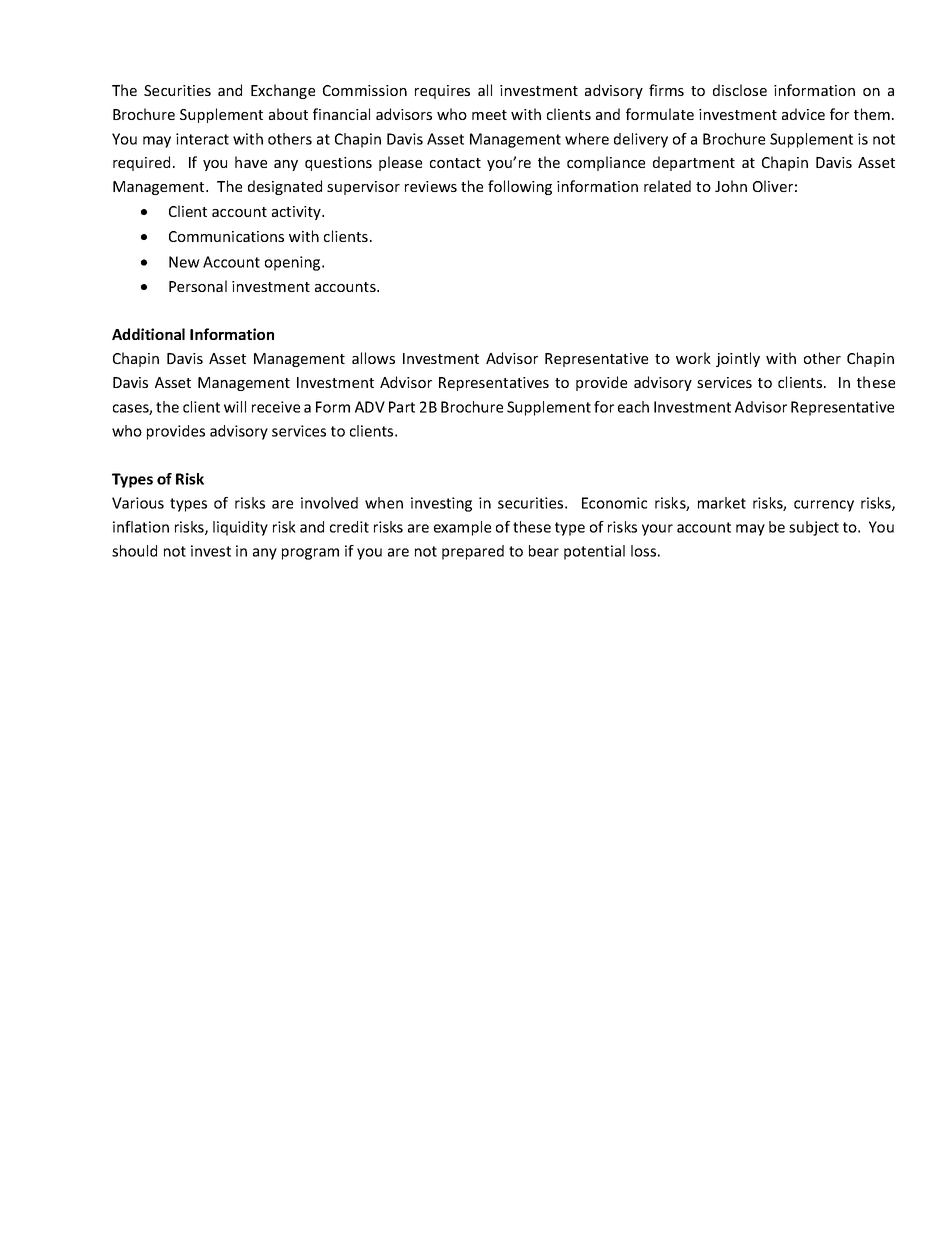 The width and height of the page is (952, 1233). Describe the element at coordinates (373, 358) in the page. I see `allows` at that location.
